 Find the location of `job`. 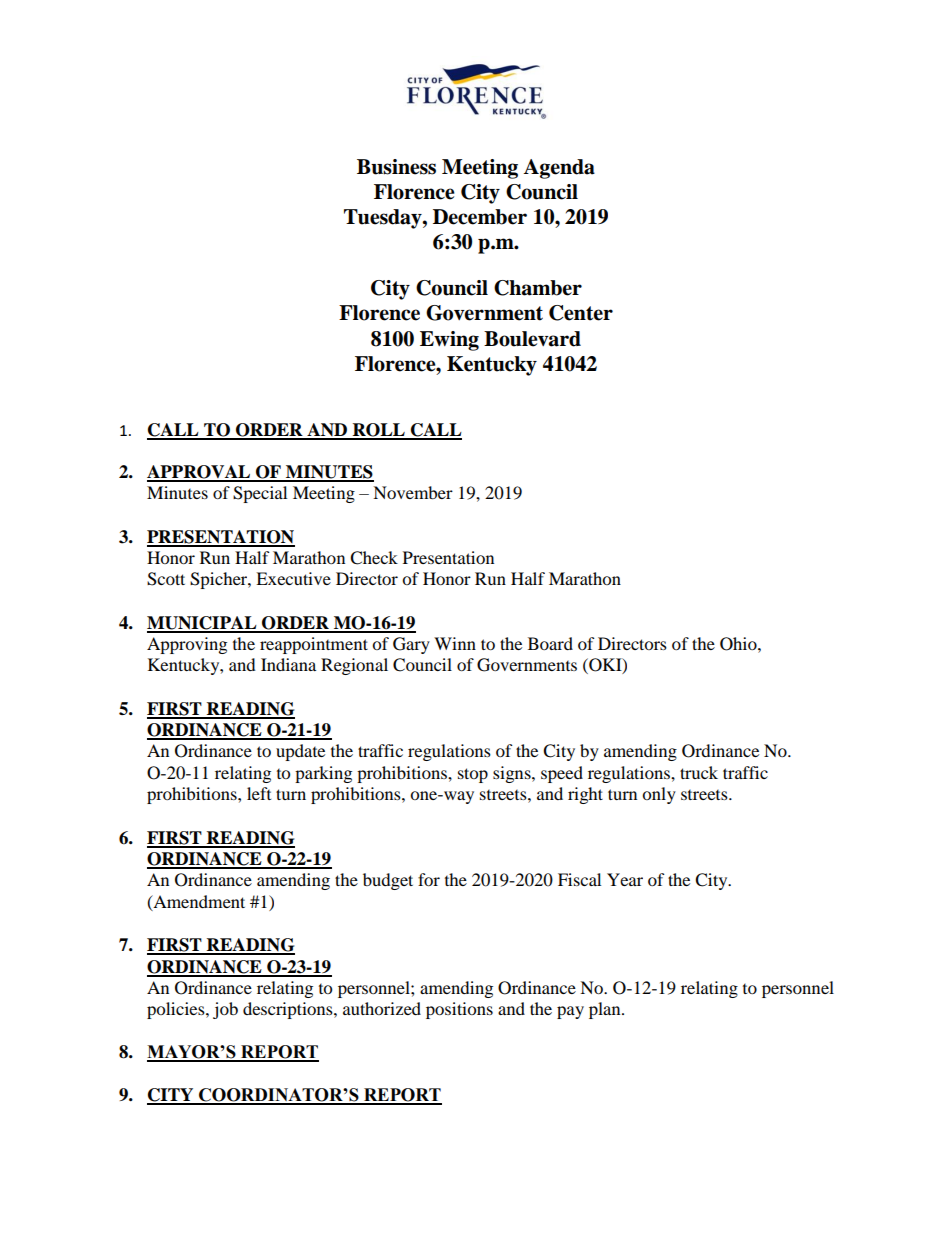

job is located at coordinates (225, 1010).
